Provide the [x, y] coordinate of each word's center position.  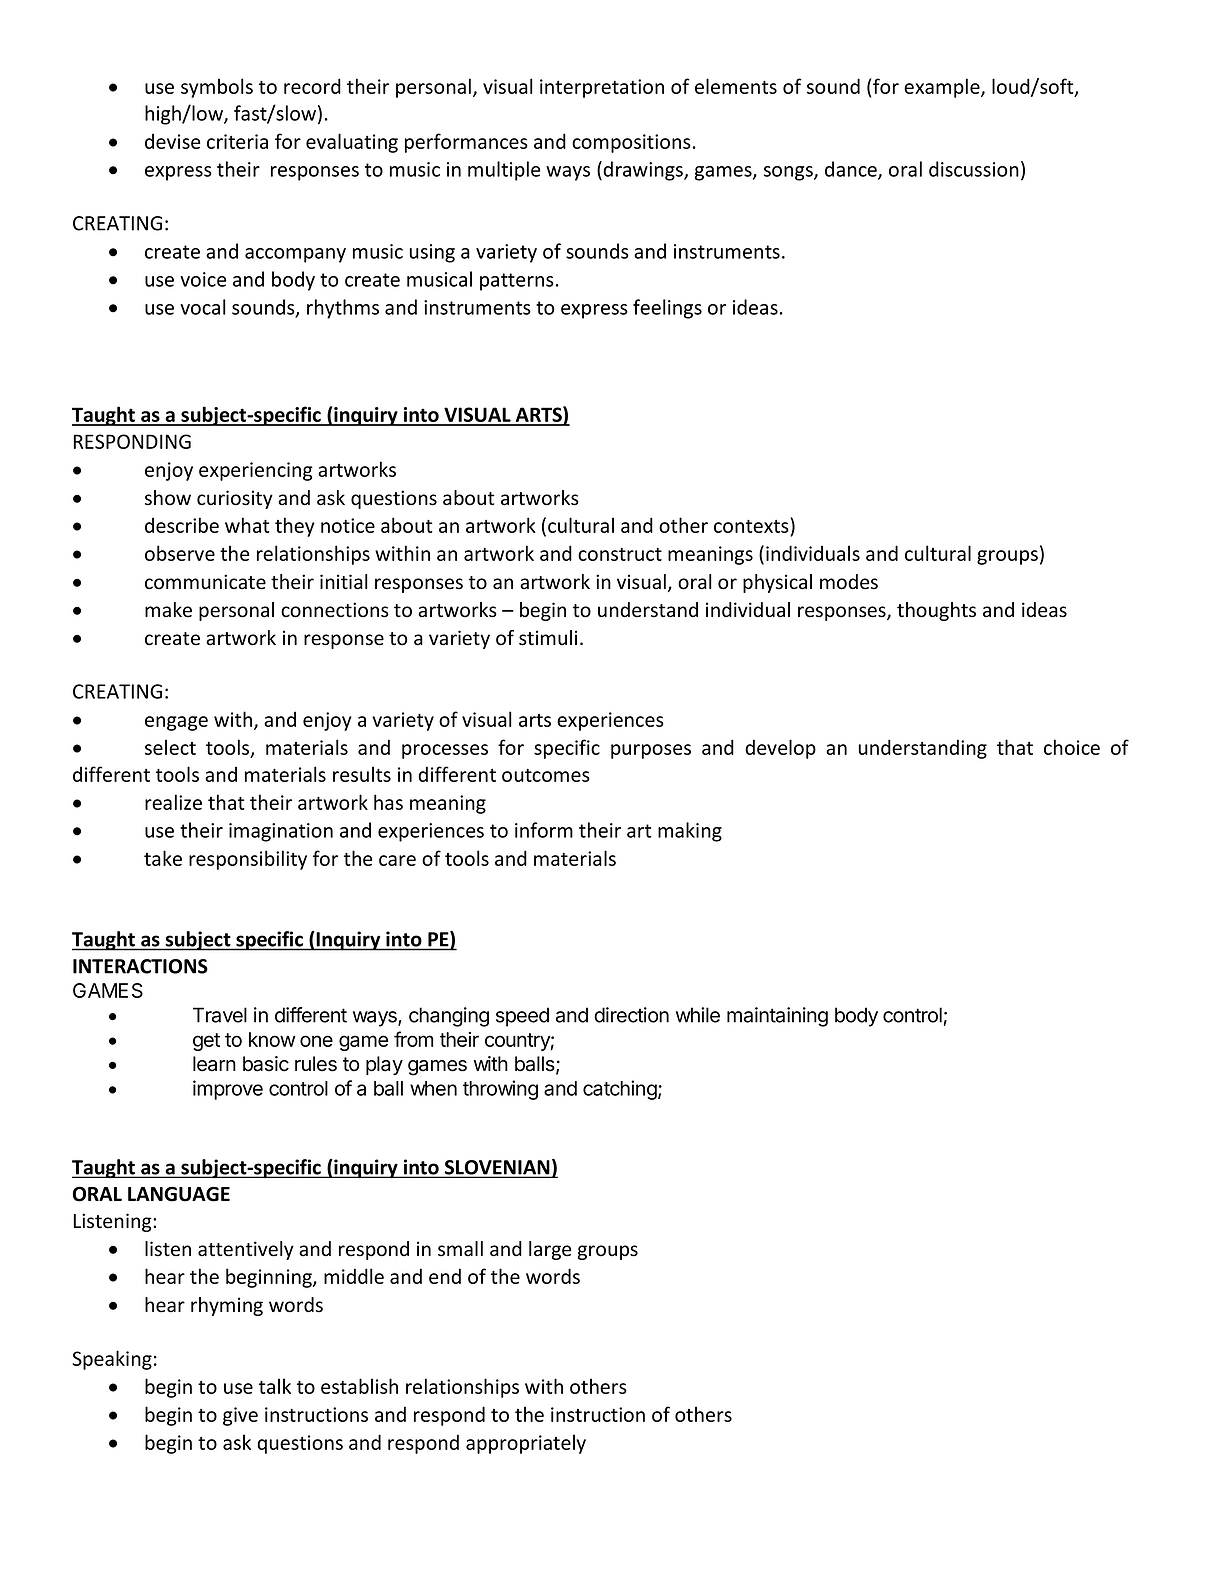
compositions [631, 143]
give [240, 1416]
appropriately [526, 1444]
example [943, 88]
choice [1072, 747]
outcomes [546, 775]
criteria [237, 141]
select [170, 747]
